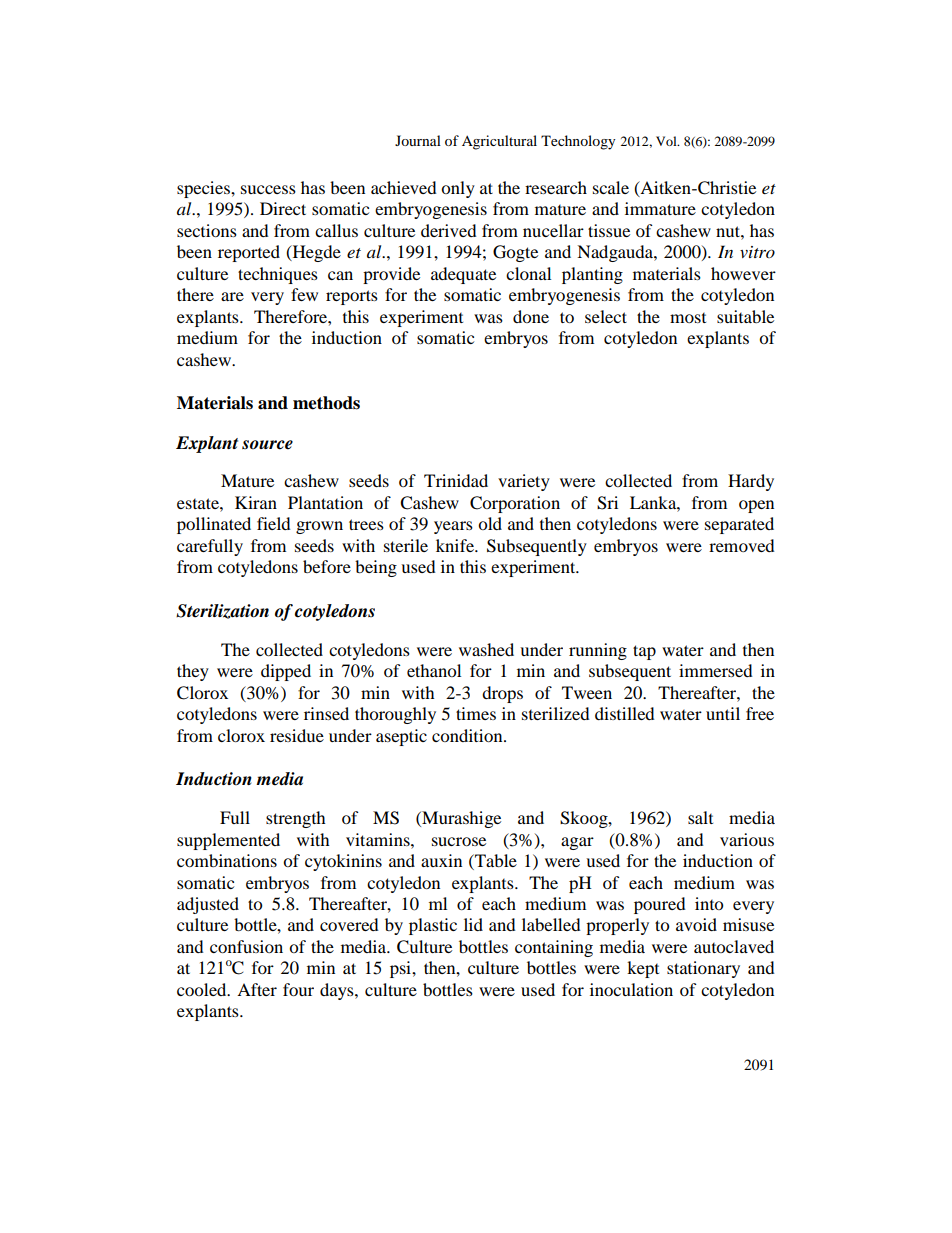  I want to click on stationary, so click(703, 969).
